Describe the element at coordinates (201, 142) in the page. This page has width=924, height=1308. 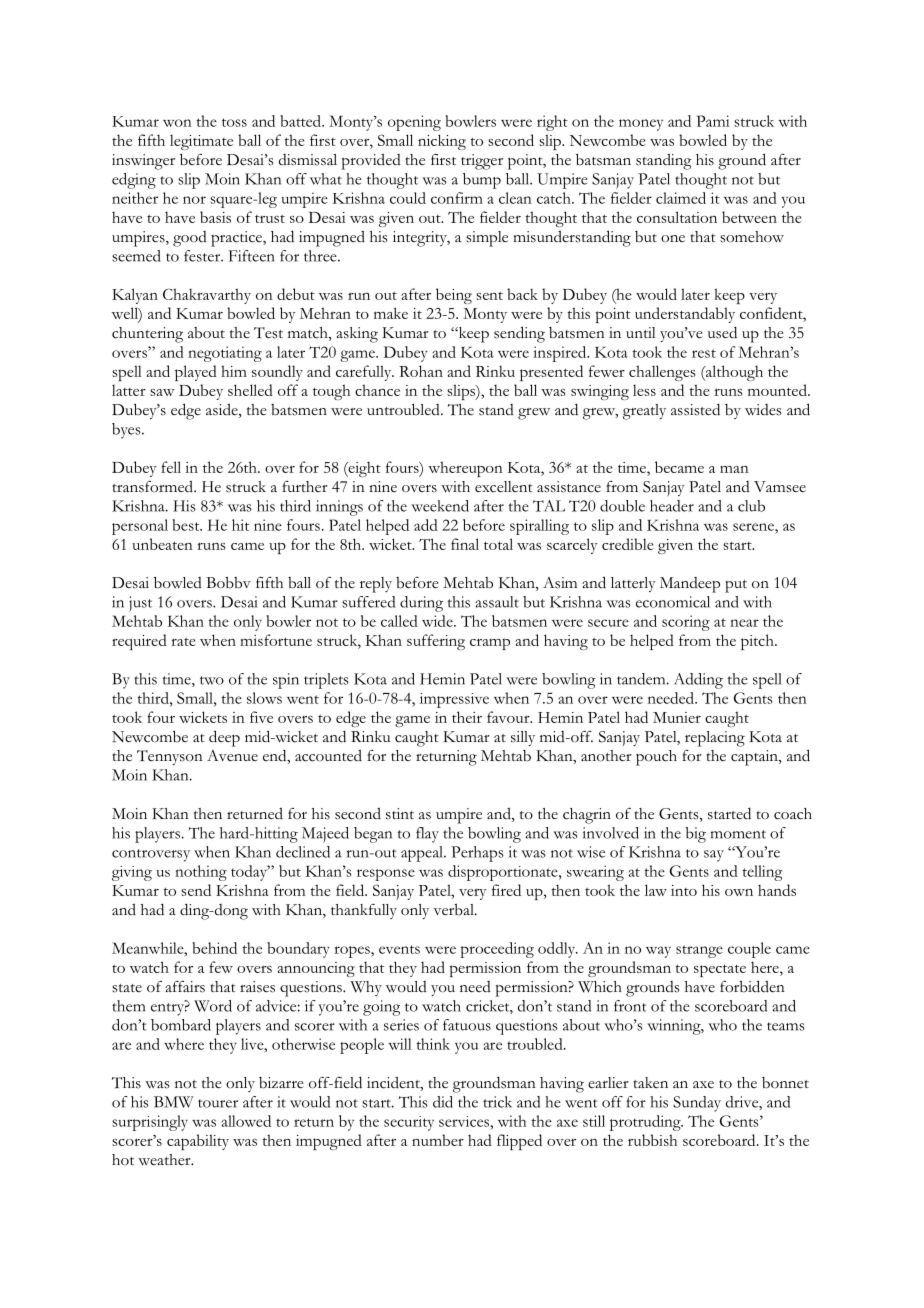
I see `legitimate` at that location.
